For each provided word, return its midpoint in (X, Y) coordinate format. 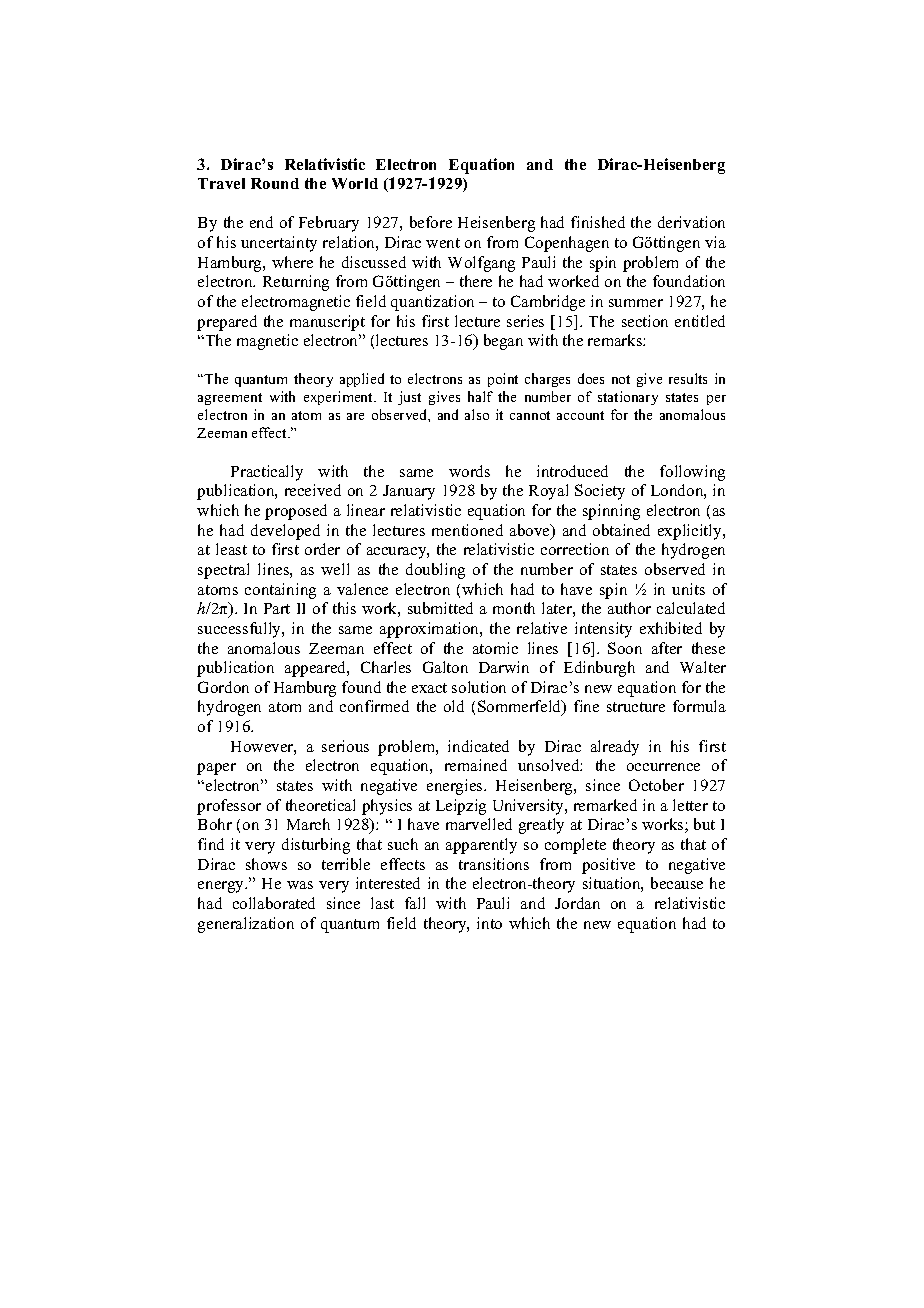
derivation (691, 222)
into (489, 923)
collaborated (274, 903)
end (261, 222)
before (431, 222)
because (677, 883)
